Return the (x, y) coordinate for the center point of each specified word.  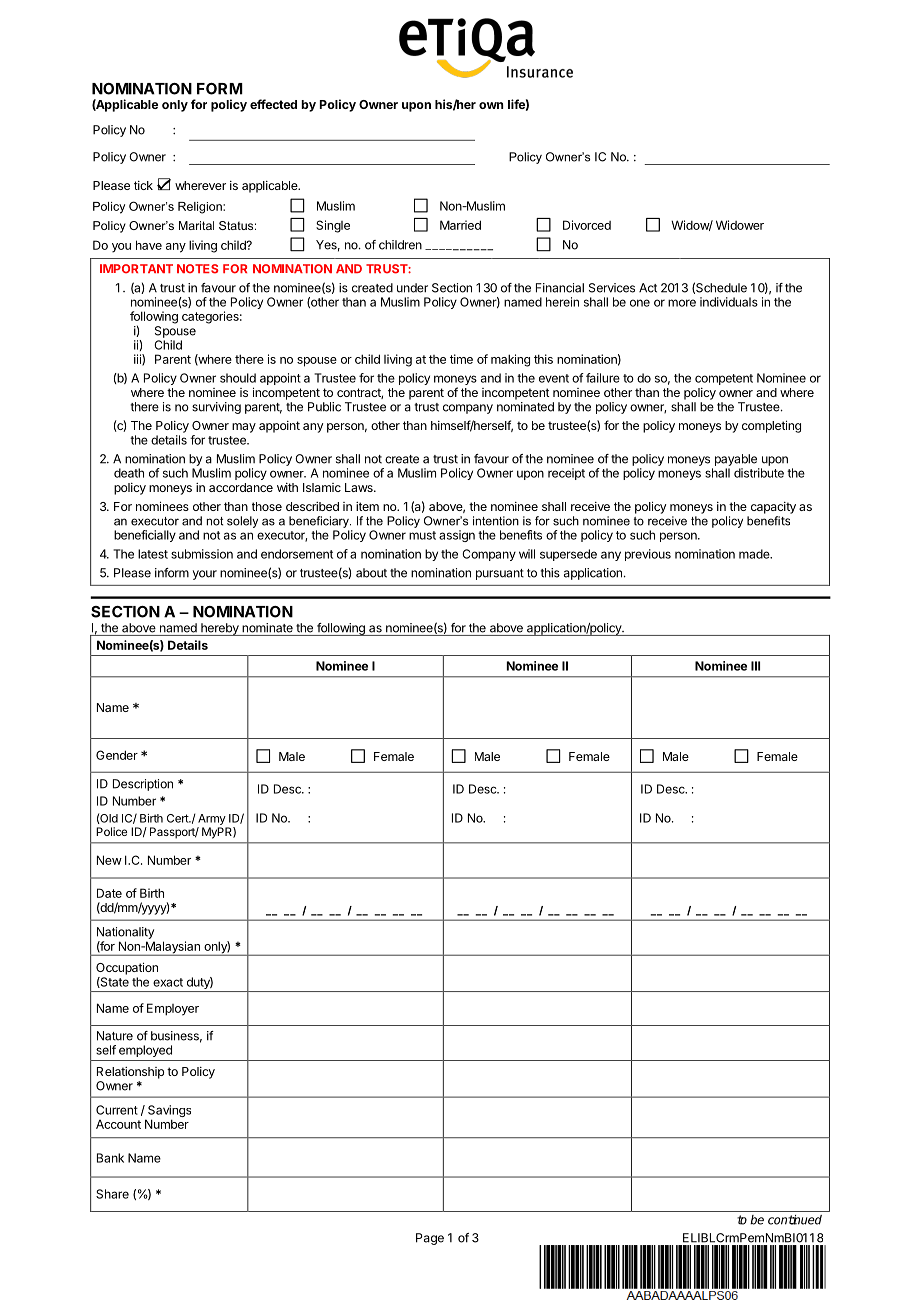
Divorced (587, 225)
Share (112, 1194)
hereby (220, 629)
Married (460, 225)
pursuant (500, 574)
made (755, 554)
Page (430, 1239)
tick (143, 185)
